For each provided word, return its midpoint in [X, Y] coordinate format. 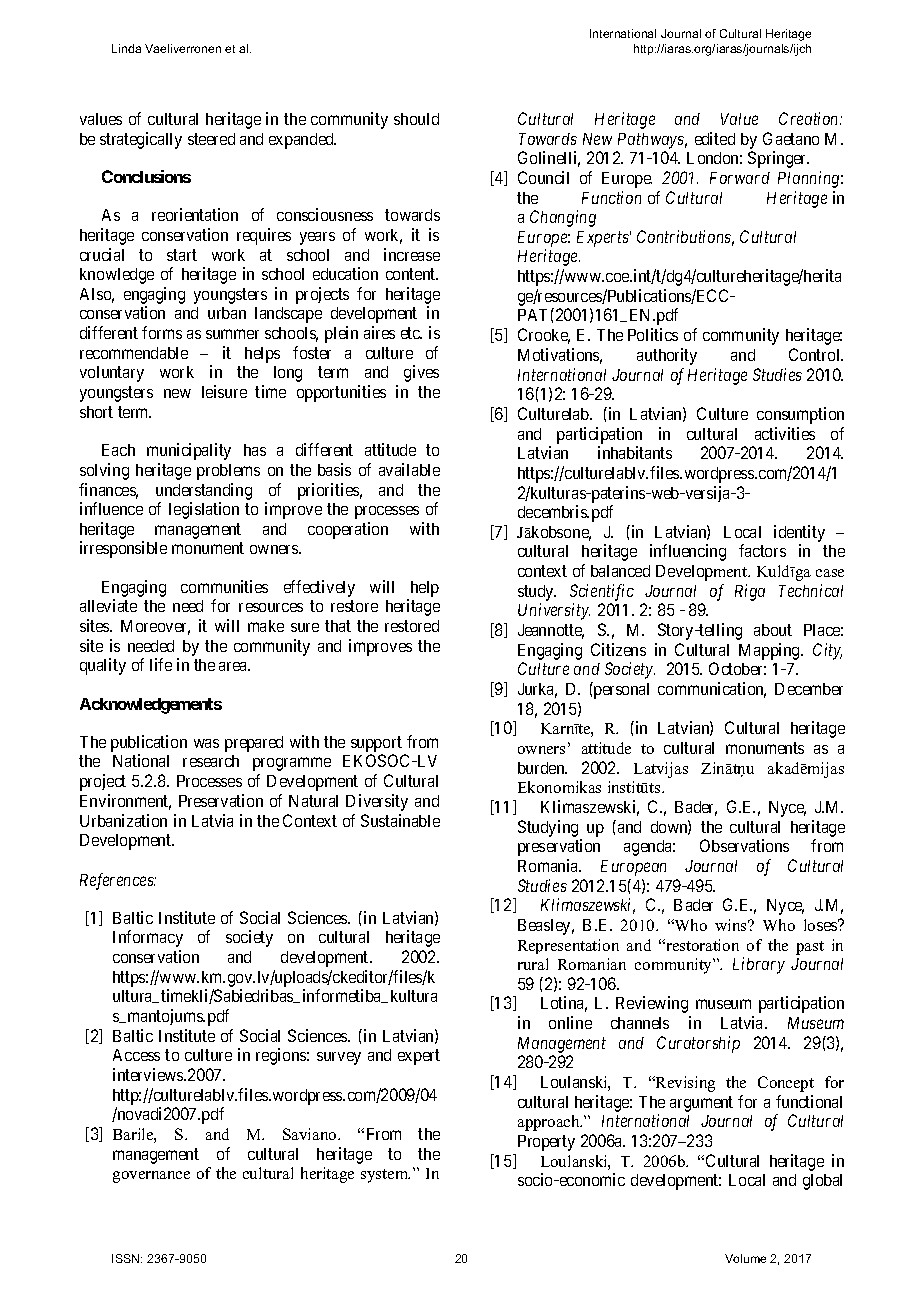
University [554, 611]
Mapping [770, 651]
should [416, 119]
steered [211, 139]
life [161, 664]
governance [151, 1177]
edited [715, 138]
